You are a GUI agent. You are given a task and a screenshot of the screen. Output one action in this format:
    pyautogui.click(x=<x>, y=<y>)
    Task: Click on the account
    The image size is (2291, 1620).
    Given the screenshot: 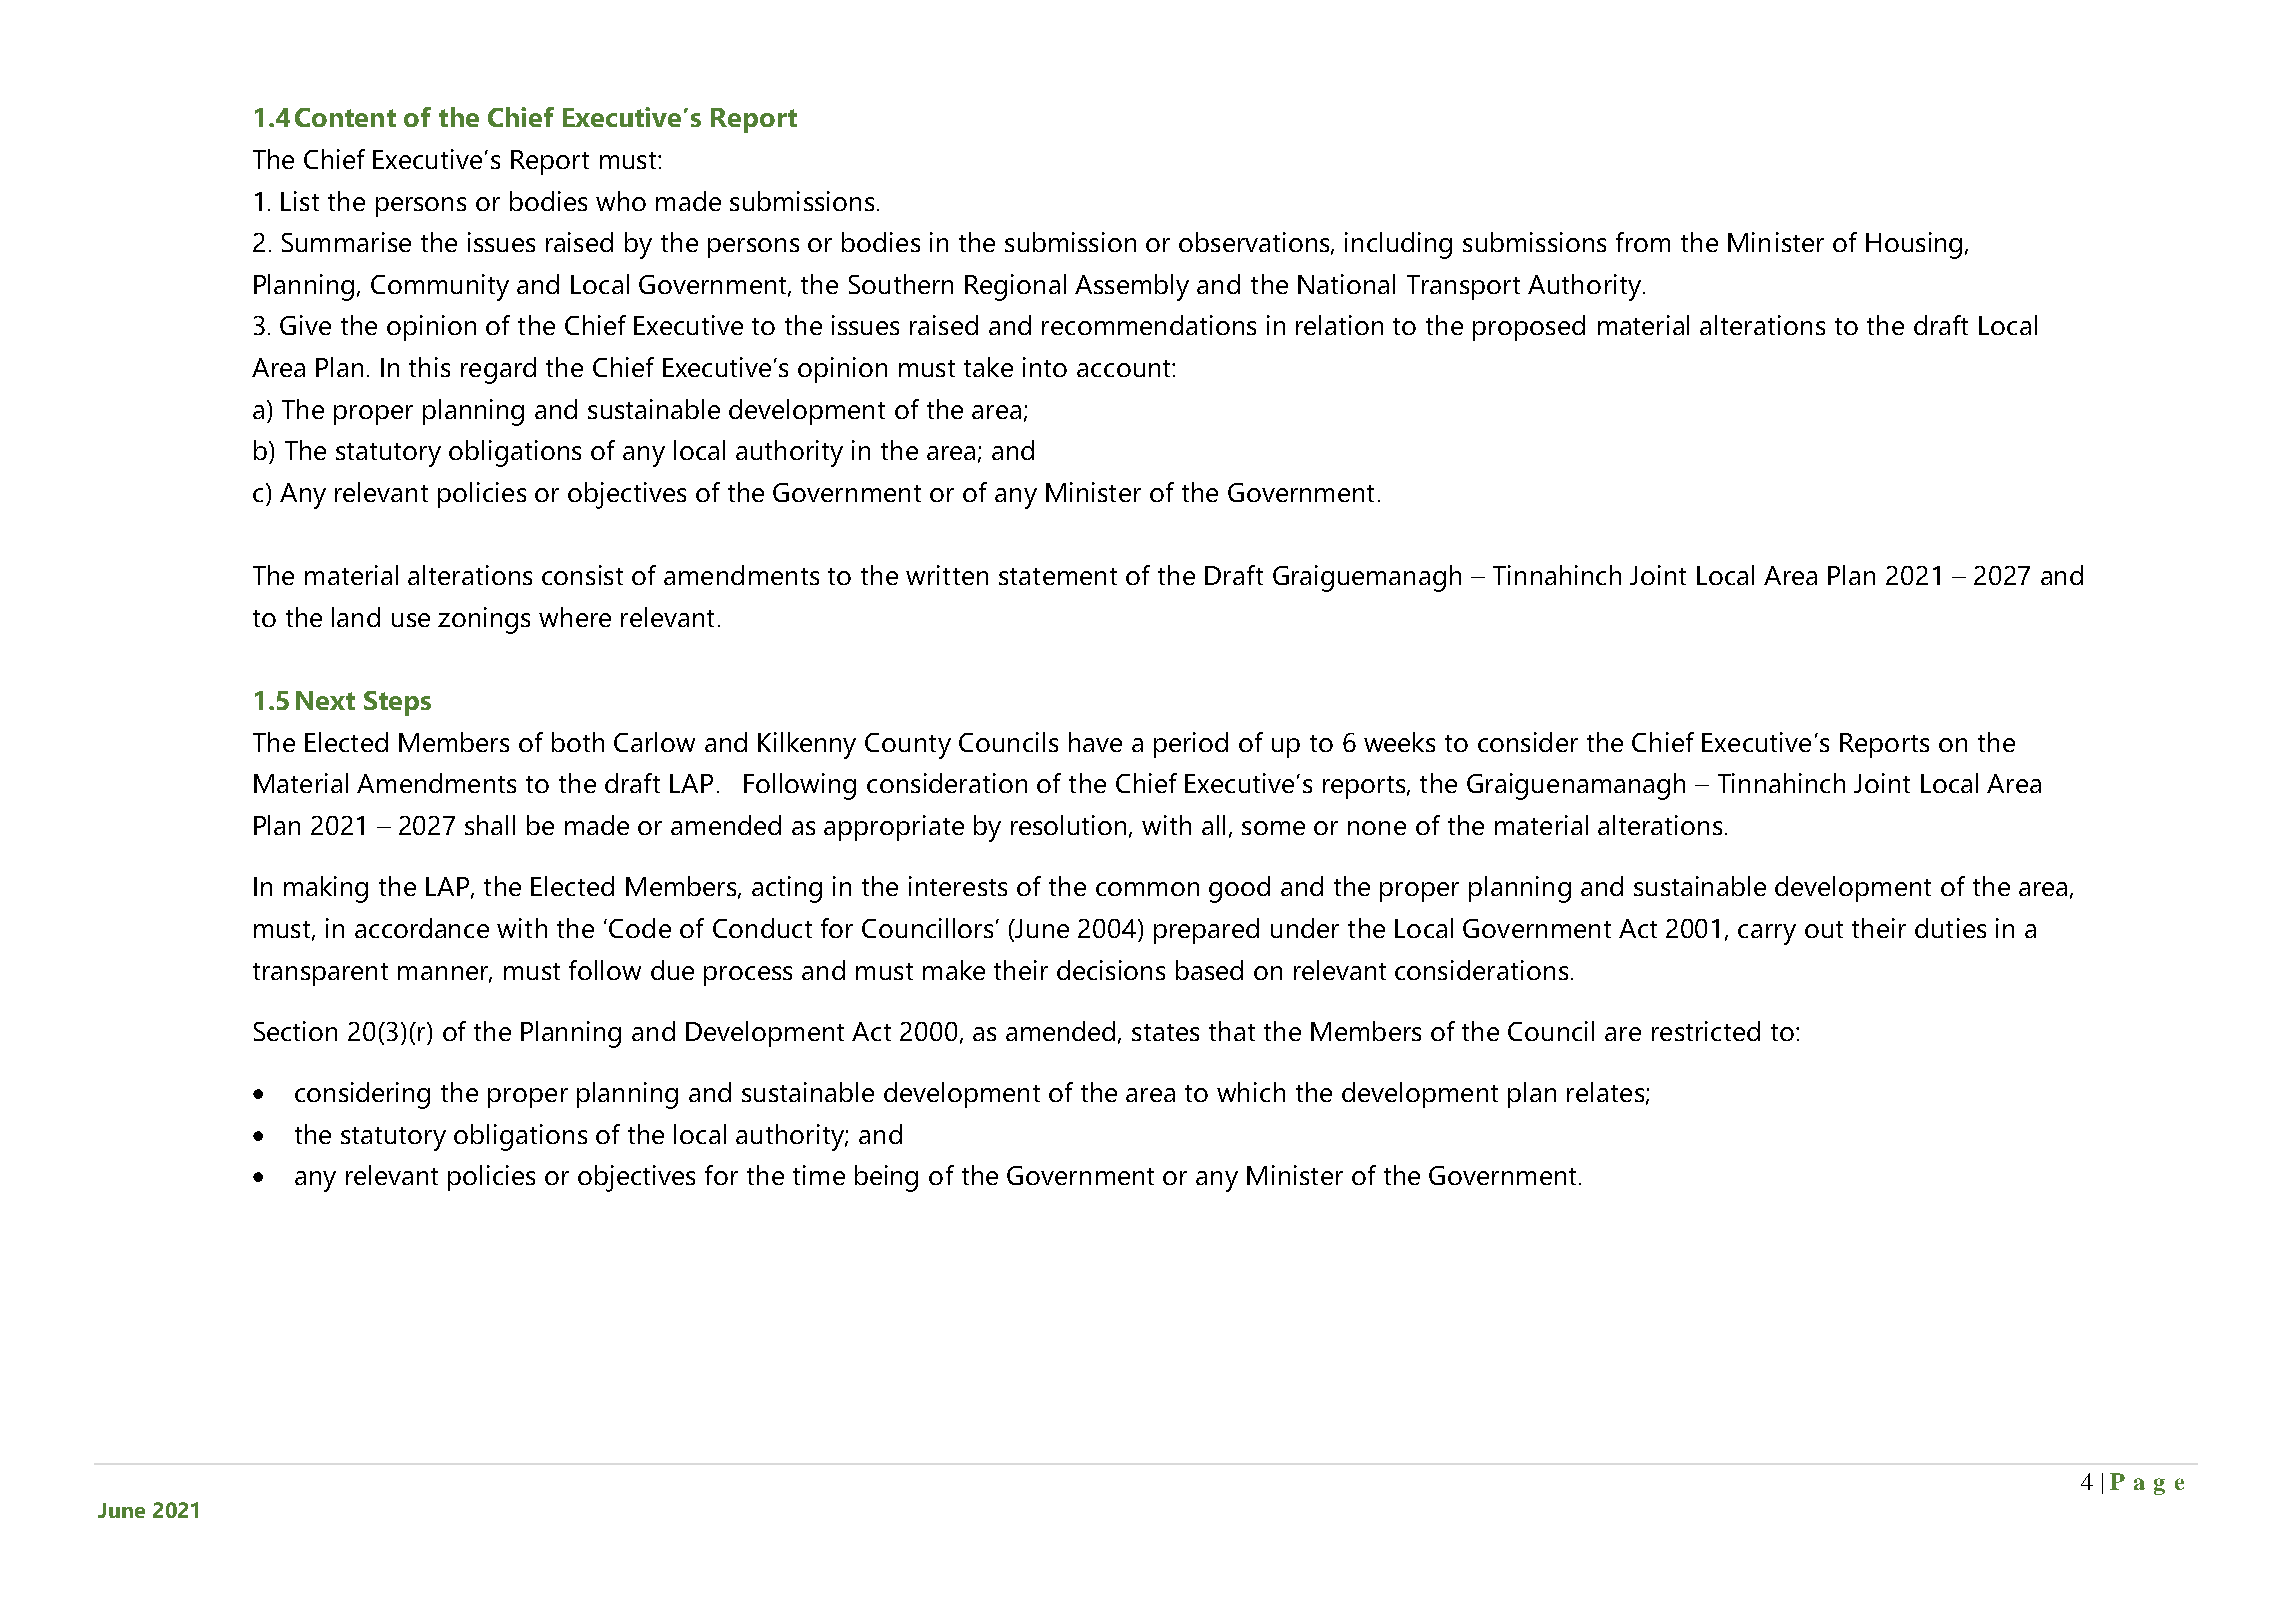 What is the action you would take?
    pyautogui.click(x=1125, y=368)
